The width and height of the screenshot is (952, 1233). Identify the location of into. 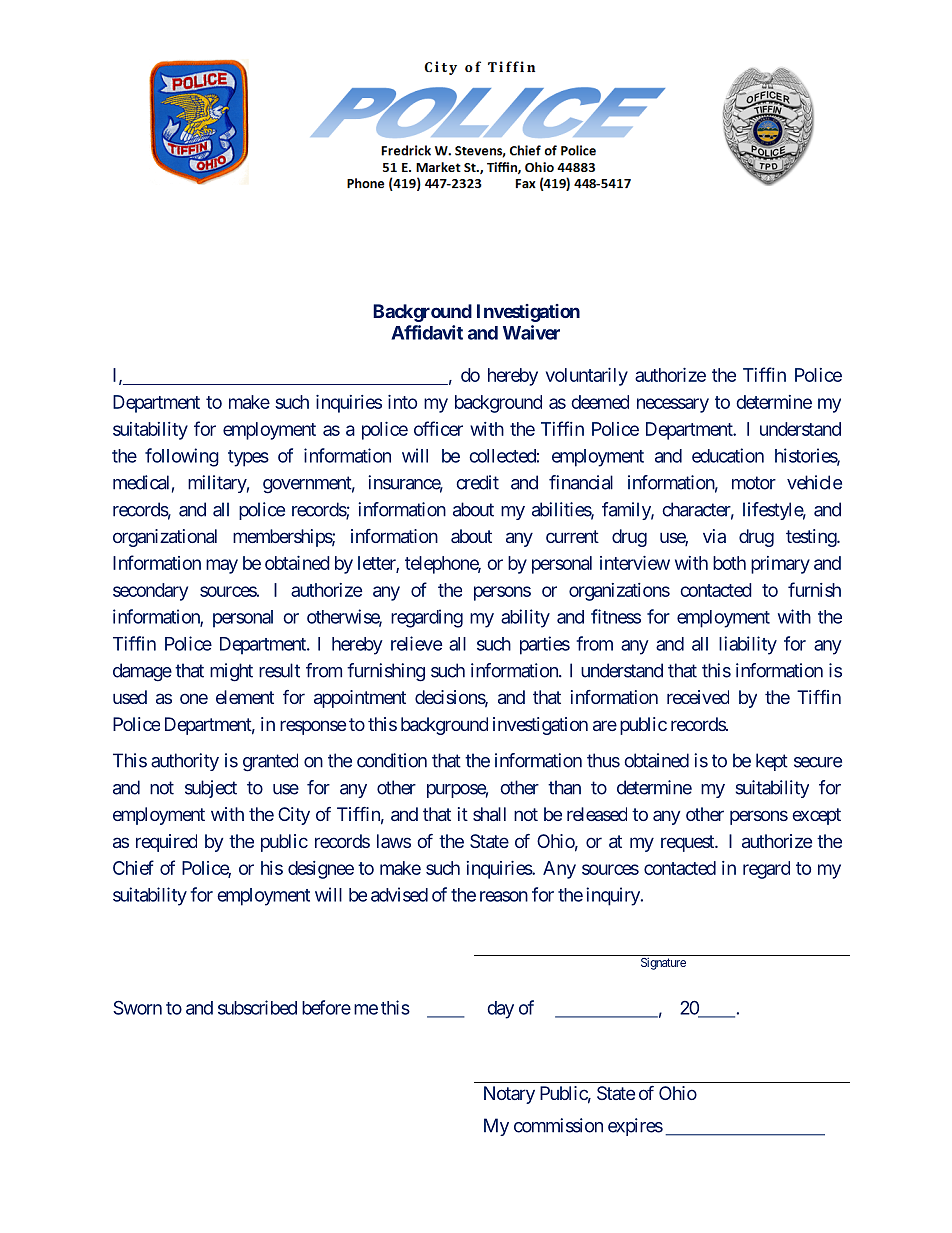
(402, 402).
